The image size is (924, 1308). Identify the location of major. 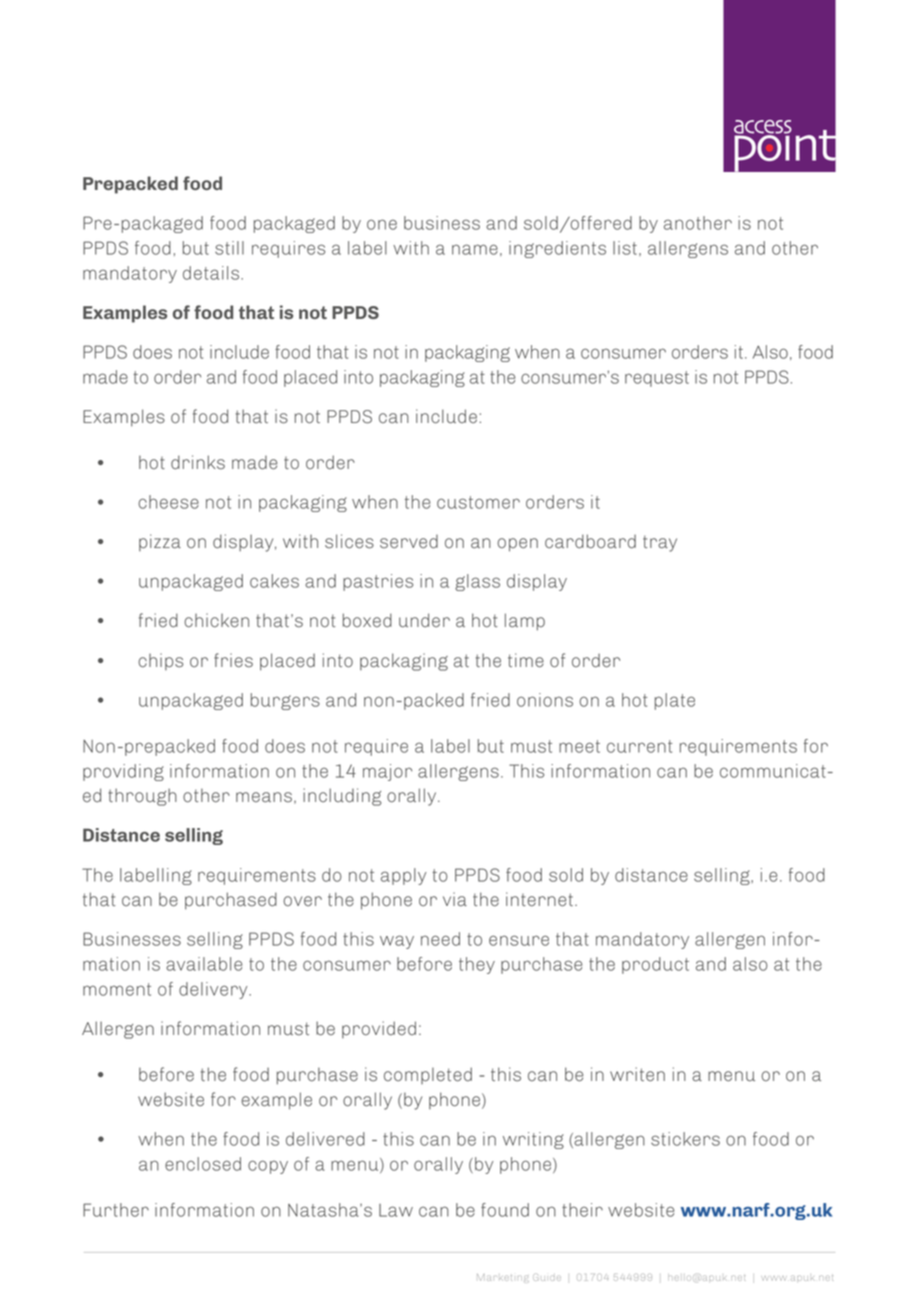
(387, 772).
